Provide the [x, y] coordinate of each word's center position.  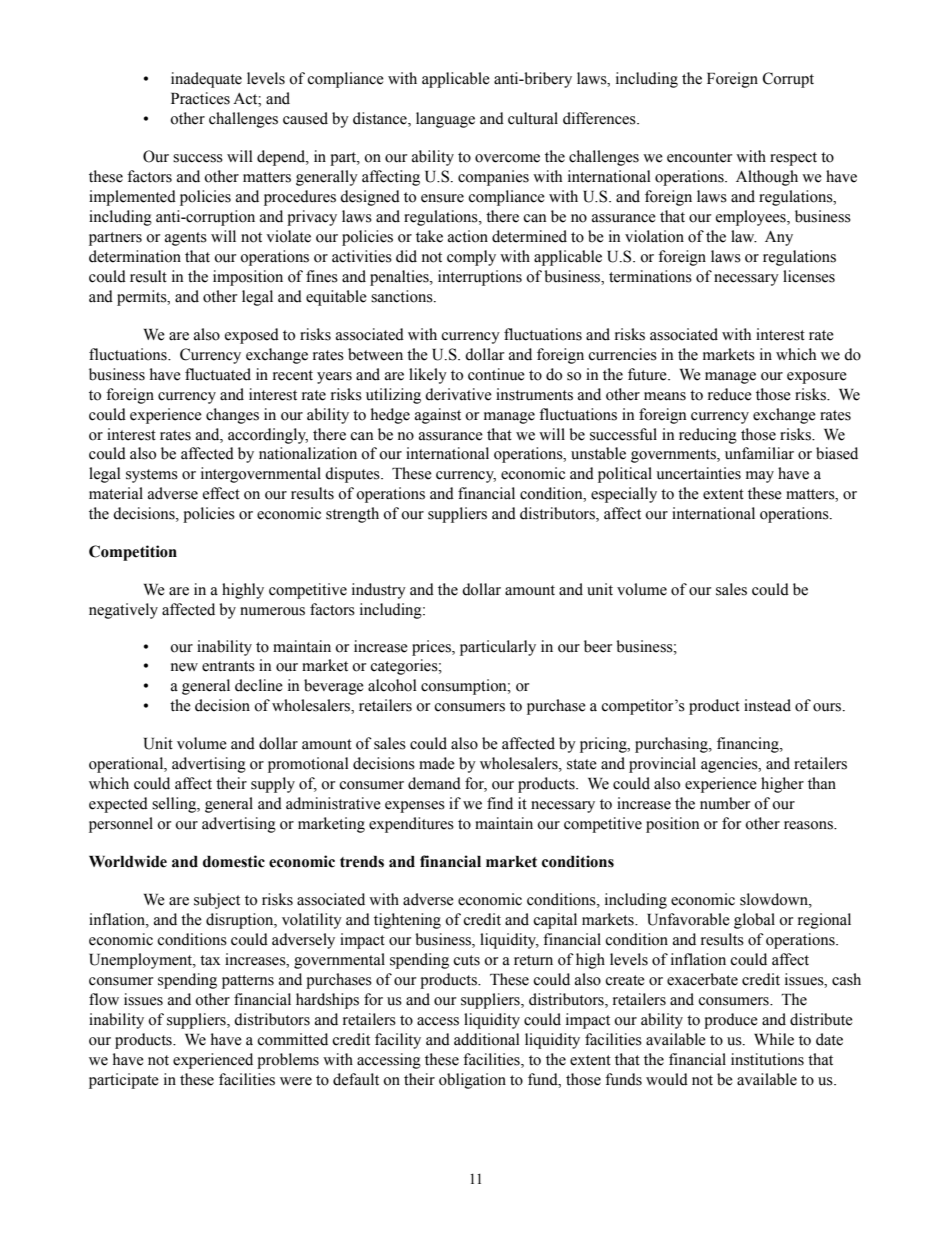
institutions [767, 1059]
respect [793, 159]
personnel [121, 825]
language [445, 120]
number [725, 803]
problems [288, 1061]
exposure [817, 378]
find [500, 803]
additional [487, 1039]
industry [379, 591]
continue [496, 374]
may [760, 477]
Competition [133, 553]
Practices [200, 98]
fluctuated [218, 374]
